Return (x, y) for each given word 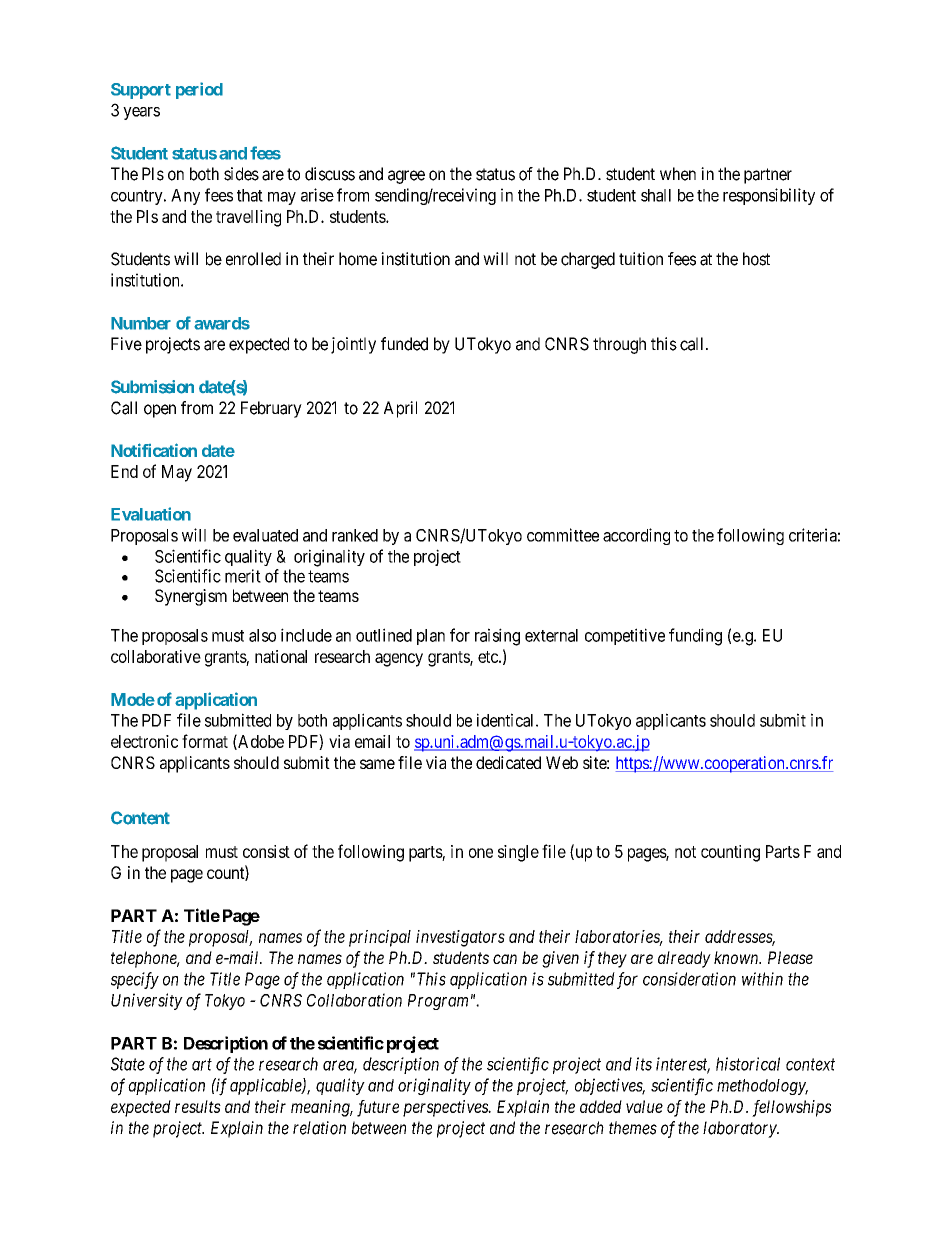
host (756, 259)
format (205, 741)
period (199, 90)
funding (695, 637)
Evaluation (151, 514)
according (636, 536)
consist (266, 851)
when (678, 174)
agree (406, 177)
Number (141, 323)
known (737, 957)
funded (404, 344)
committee (563, 535)
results (198, 1106)
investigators (460, 938)
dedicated (508, 762)
